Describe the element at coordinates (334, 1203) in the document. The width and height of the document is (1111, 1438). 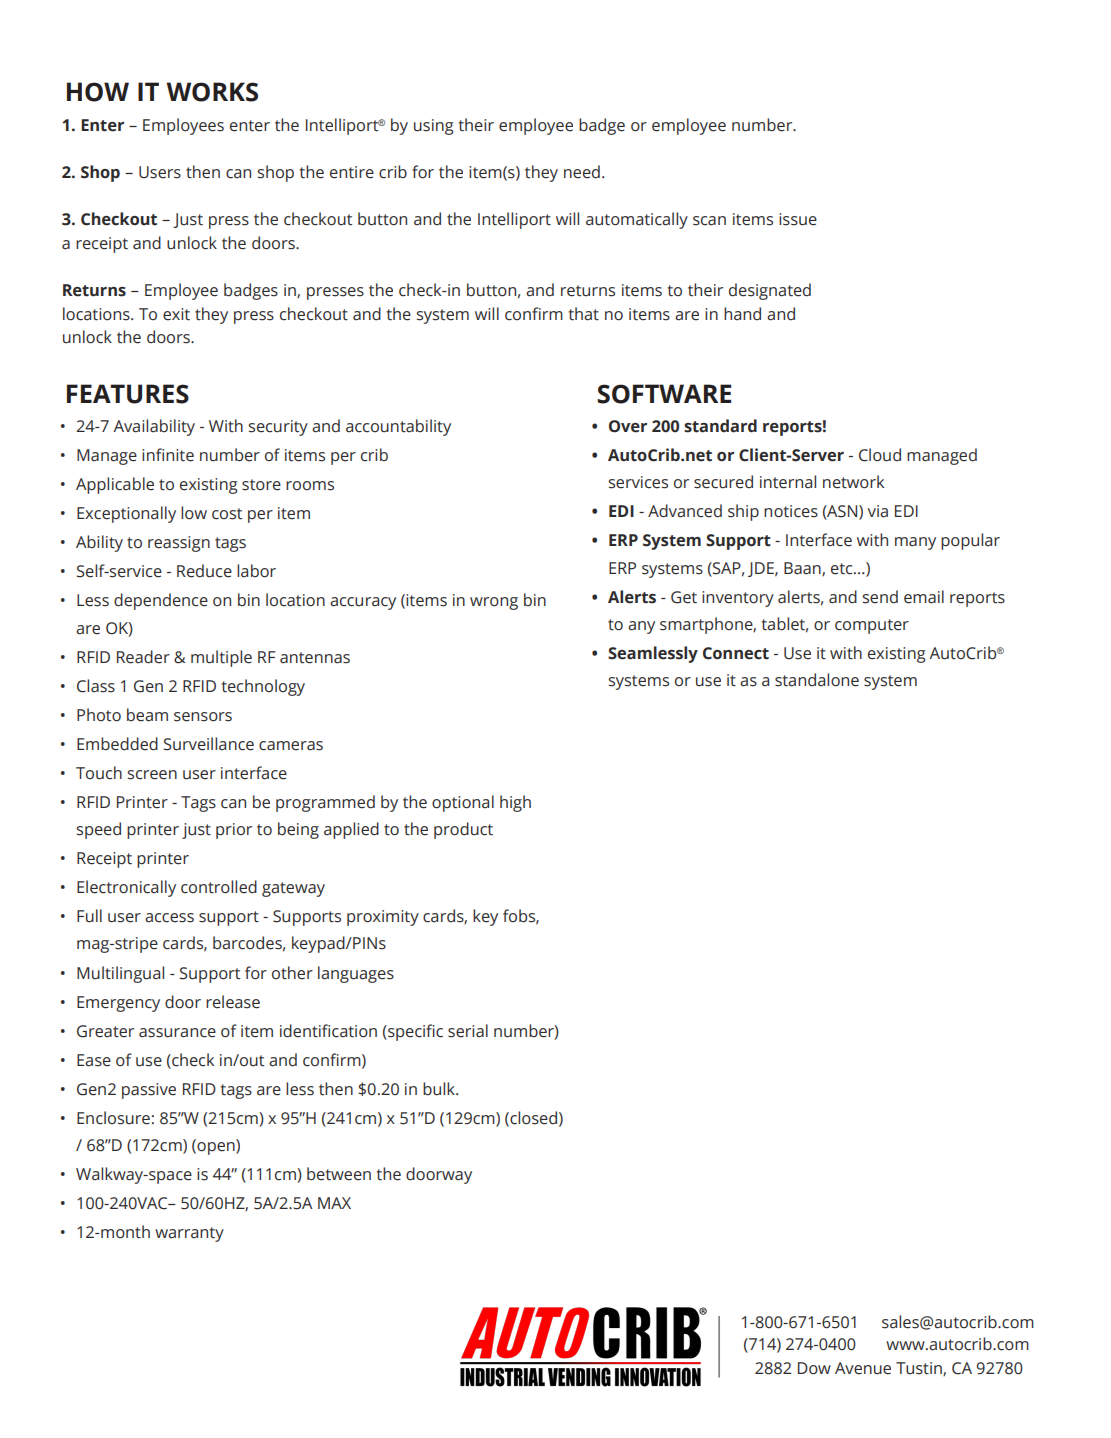
I see `MAX` at that location.
